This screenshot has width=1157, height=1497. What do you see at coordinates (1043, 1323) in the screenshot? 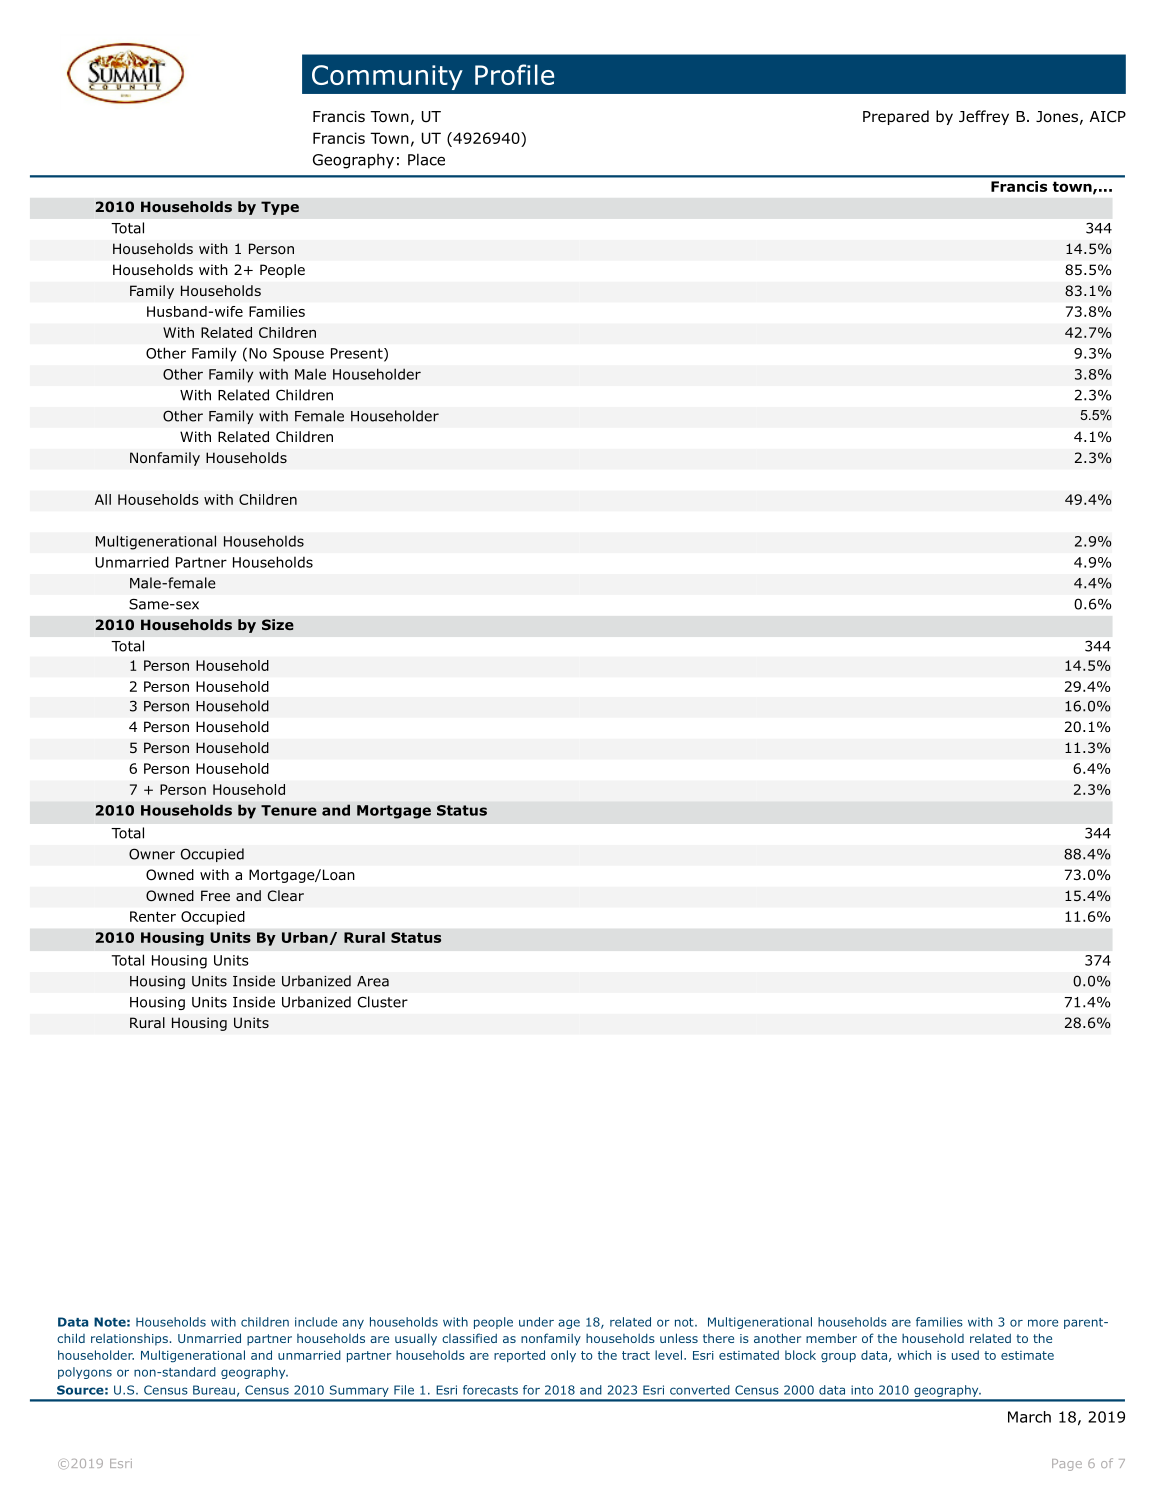
I see `more` at bounding box center [1043, 1323].
